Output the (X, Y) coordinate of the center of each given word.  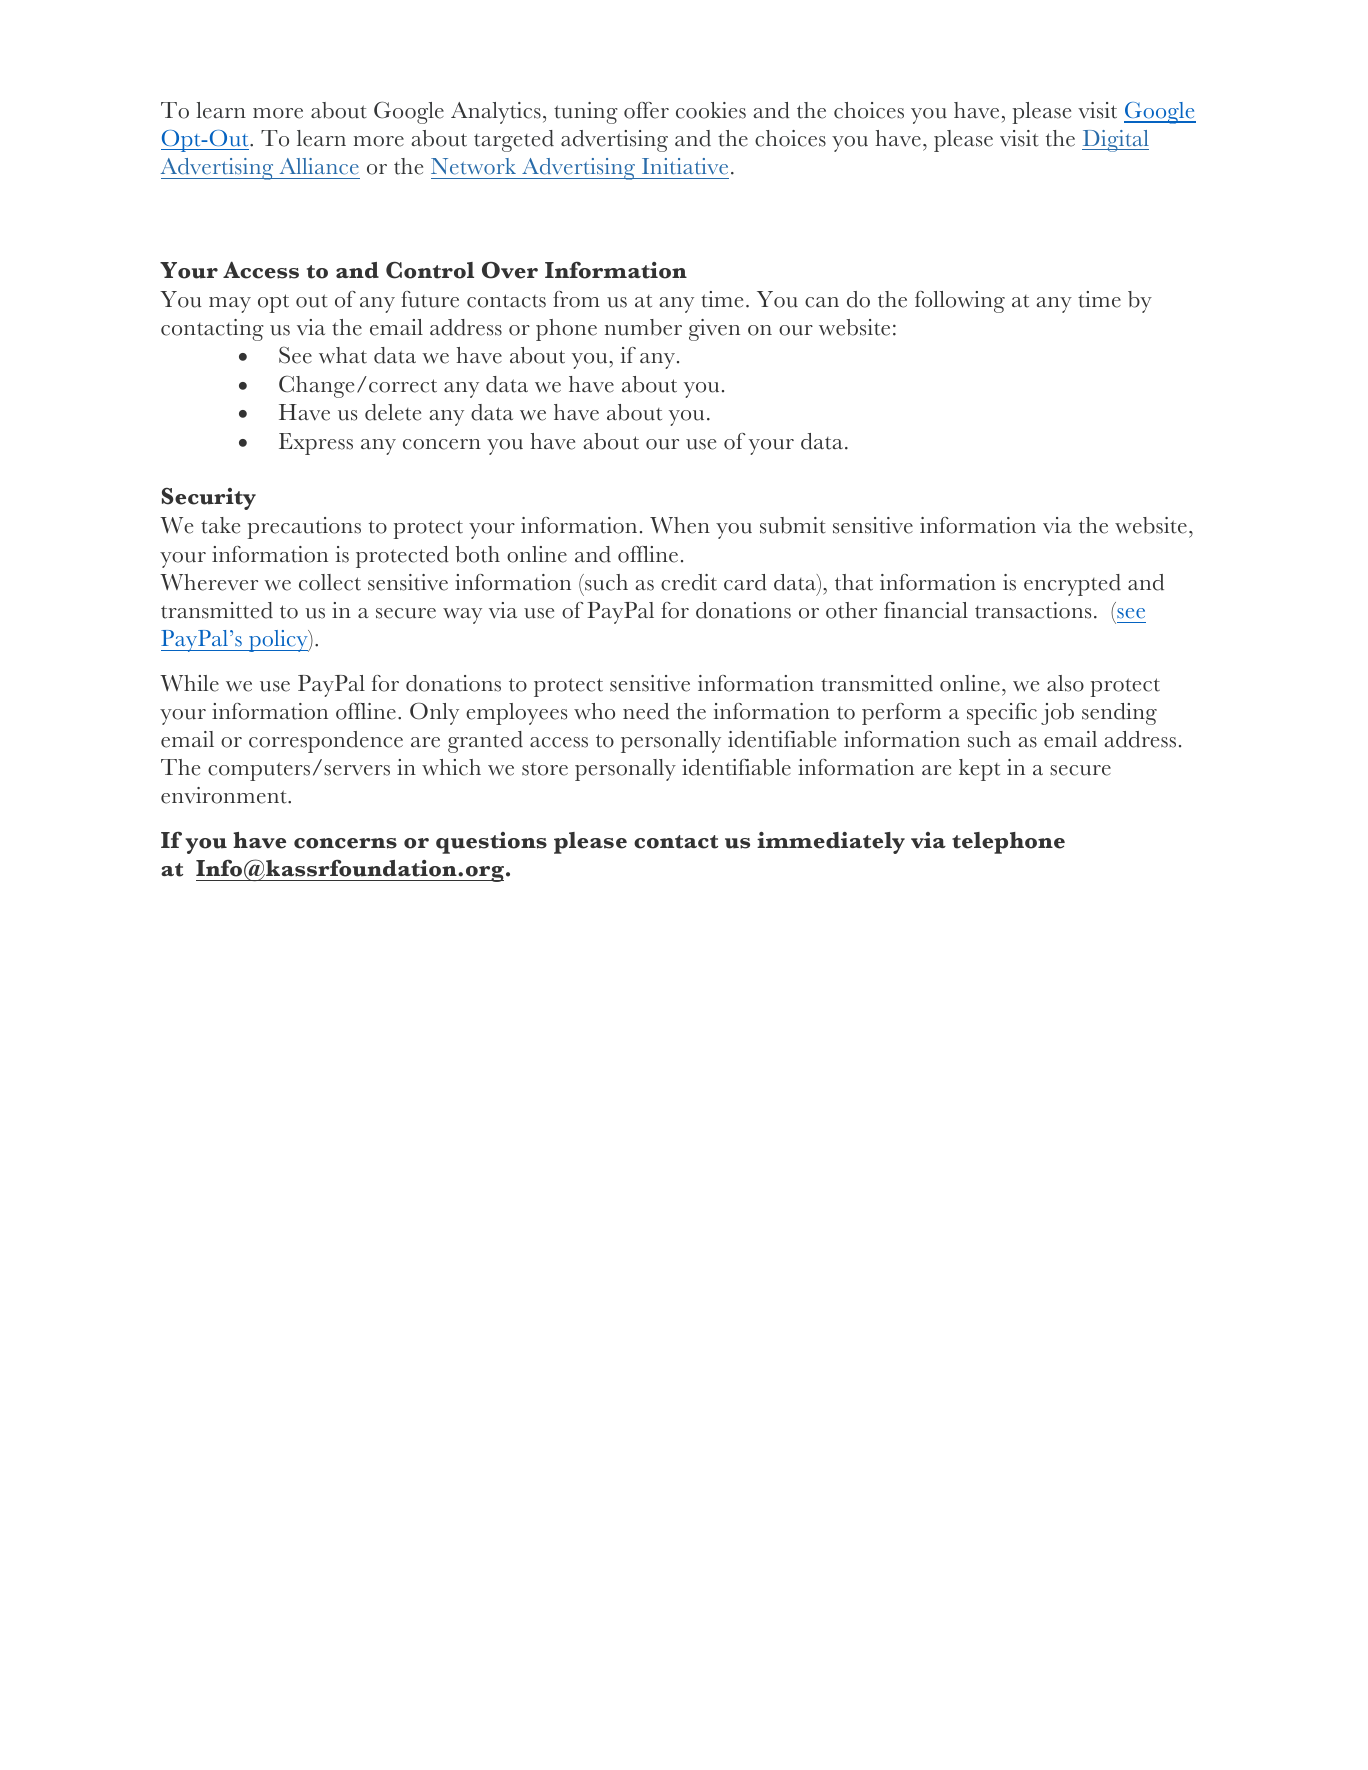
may (230, 305)
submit (793, 525)
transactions (1033, 610)
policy (278, 641)
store (545, 769)
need (646, 711)
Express (316, 444)
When (680, 525)
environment (225, 795)
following (960, 302)
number (643, 327)
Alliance (319, 166)
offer (646, 110)
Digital (1115, 141)
